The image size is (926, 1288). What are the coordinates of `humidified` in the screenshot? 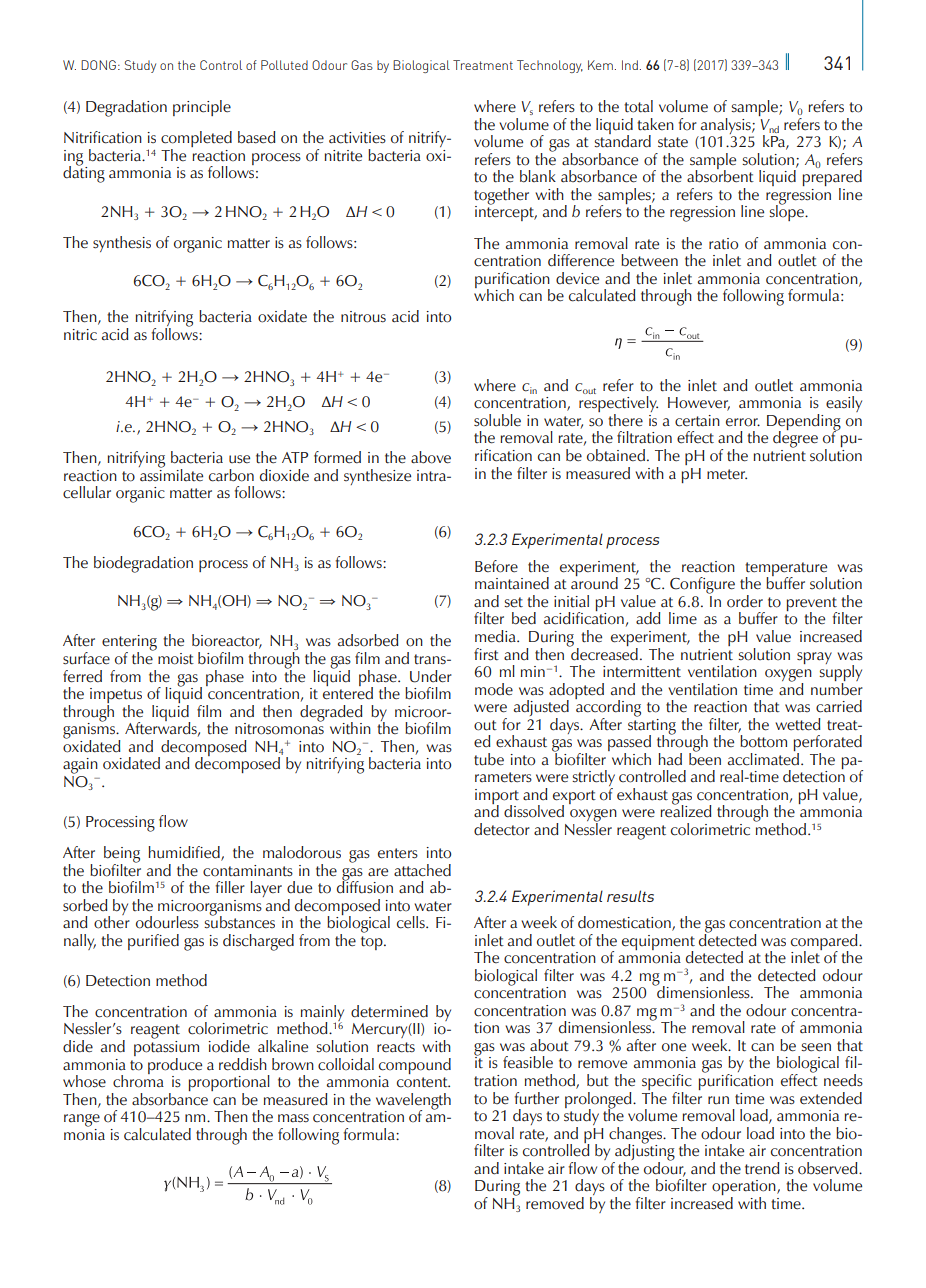 It's located at (185, 853).
